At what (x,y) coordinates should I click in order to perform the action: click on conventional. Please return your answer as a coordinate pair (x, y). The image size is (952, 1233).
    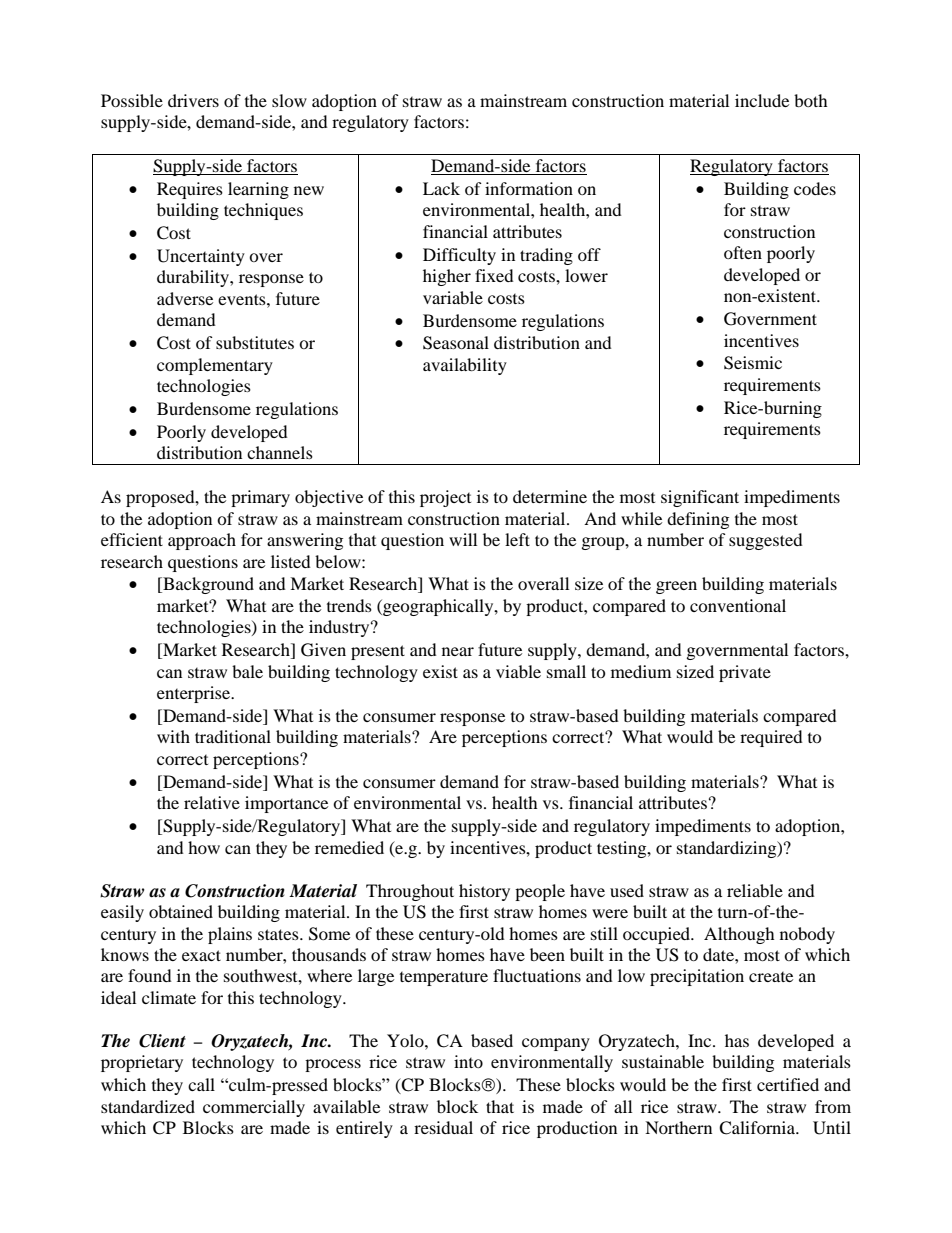
    Looking at the image, I should click on (738, 605).
